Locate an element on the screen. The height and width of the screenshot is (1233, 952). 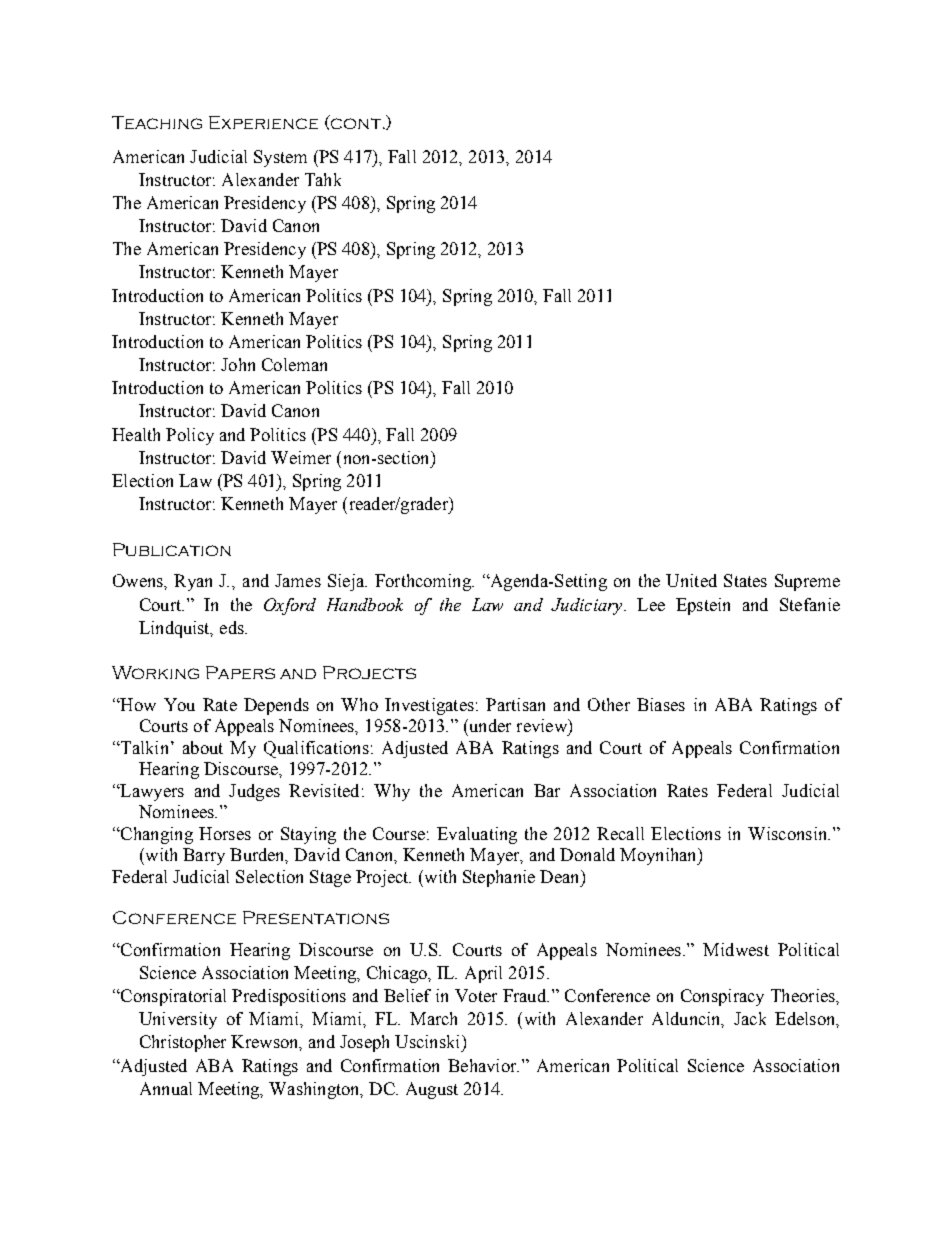
Epstein is located at coordinates (703, 606).
